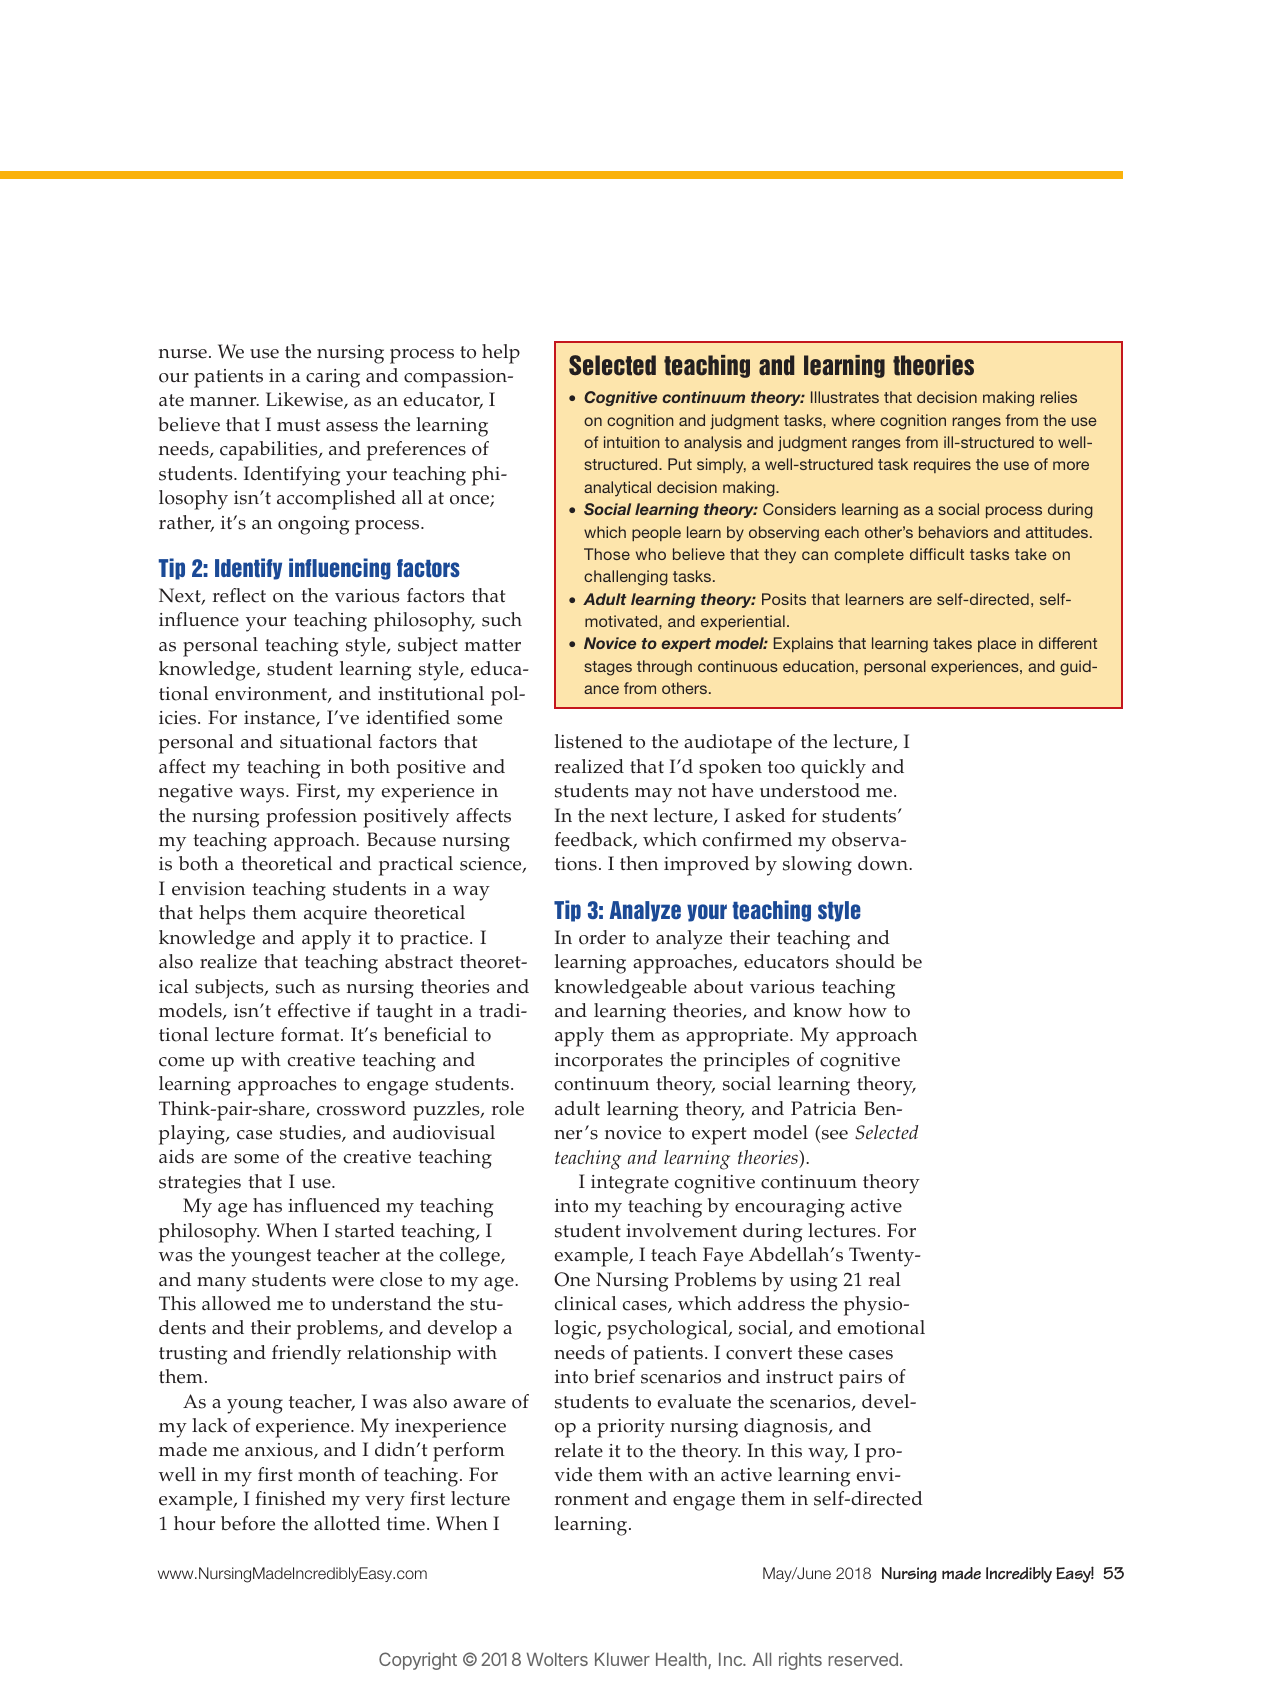 The height and width of the image is (1685, 1282). What do you see at coordinates (1058, 397) in the image?
I see `relies` at bounding box center [1058, 397].
